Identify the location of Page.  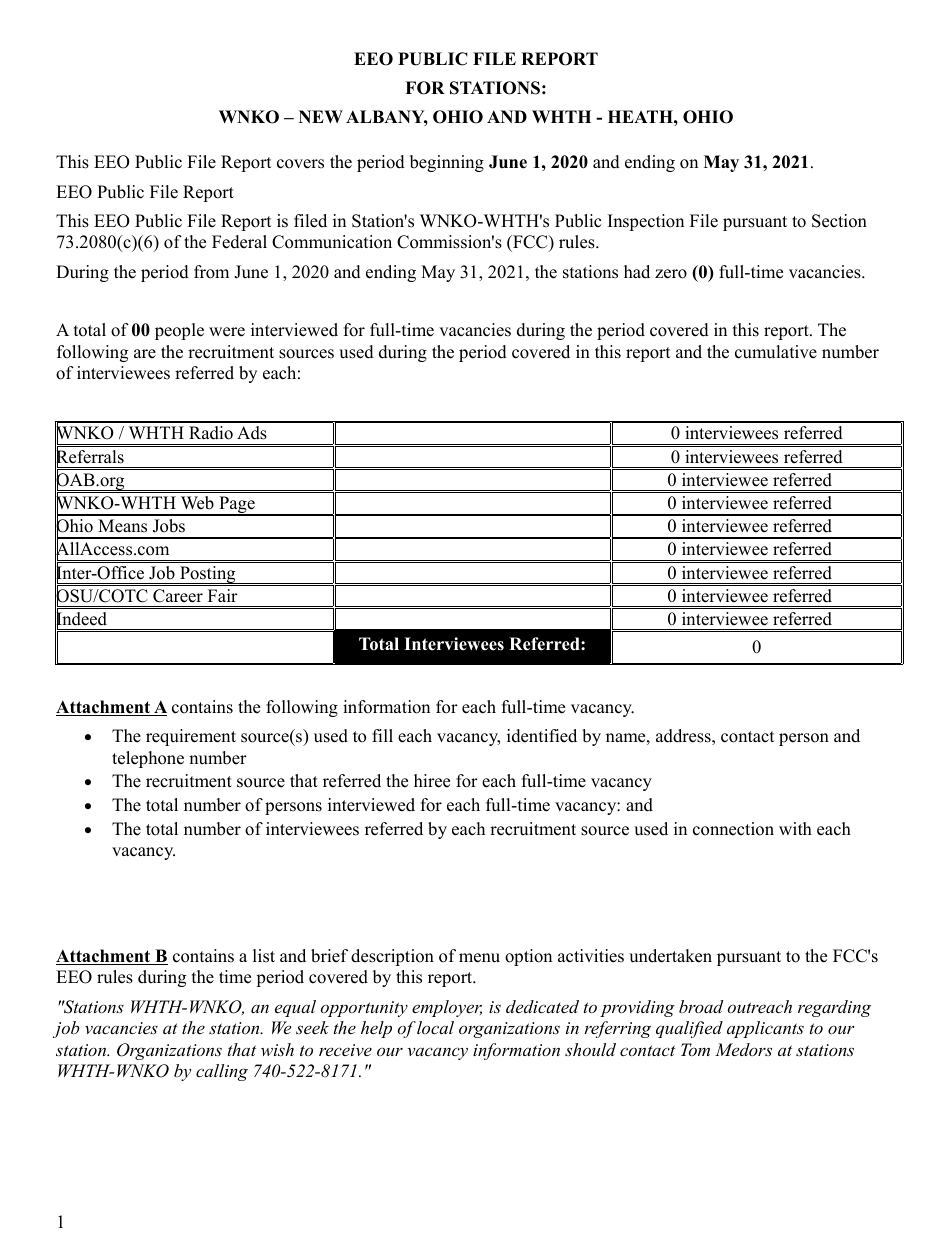
(237, 506).
